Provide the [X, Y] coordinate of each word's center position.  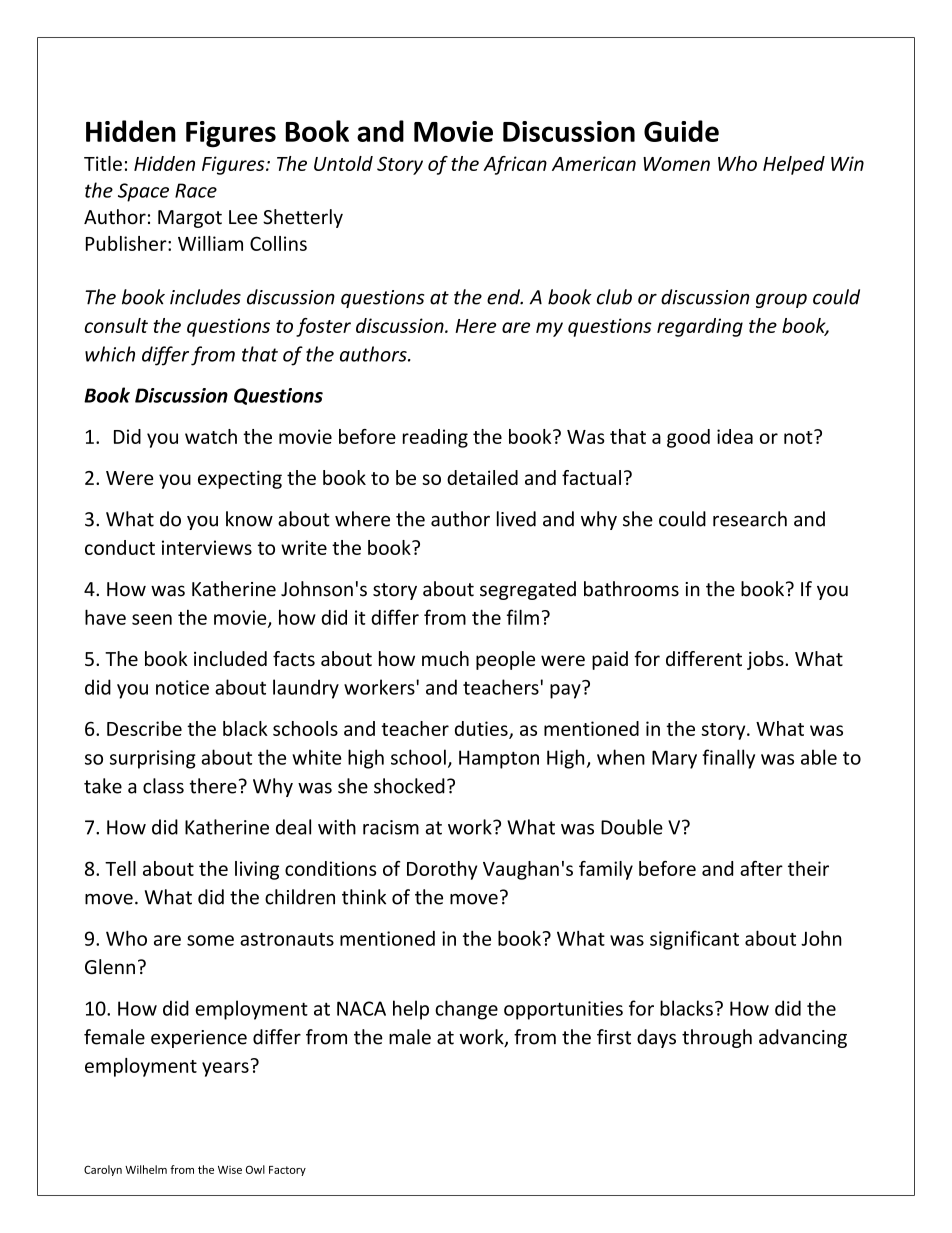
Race [196, 190]
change [466, 1010]
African [515, 165]
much [445, 658]
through [717, 1038]
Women [676, 164]
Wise [230, 1170]
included [230, 658]
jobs [766, 660]
